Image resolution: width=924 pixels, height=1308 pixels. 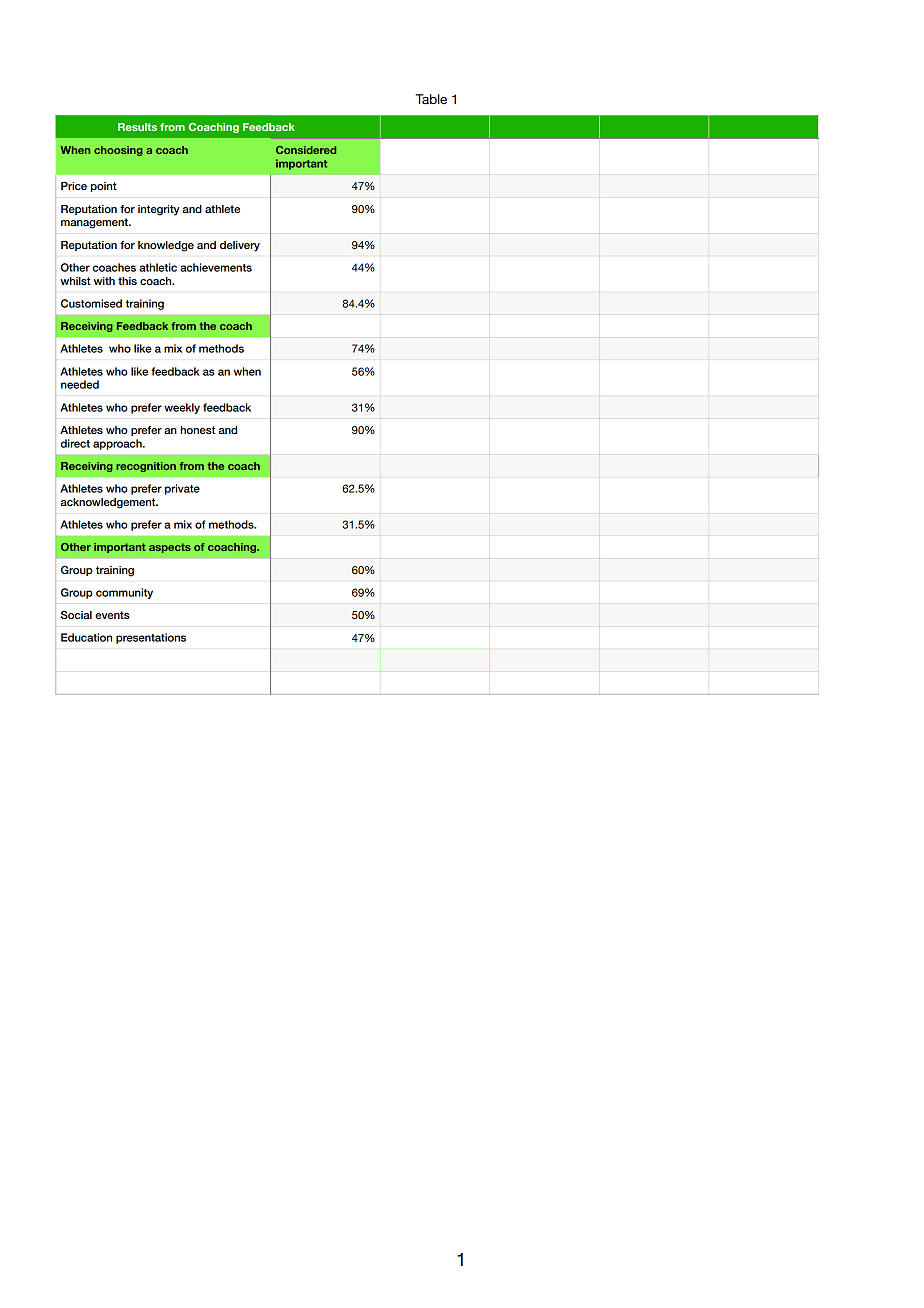 I want to click on recognition, so click(x=146, y=467).
